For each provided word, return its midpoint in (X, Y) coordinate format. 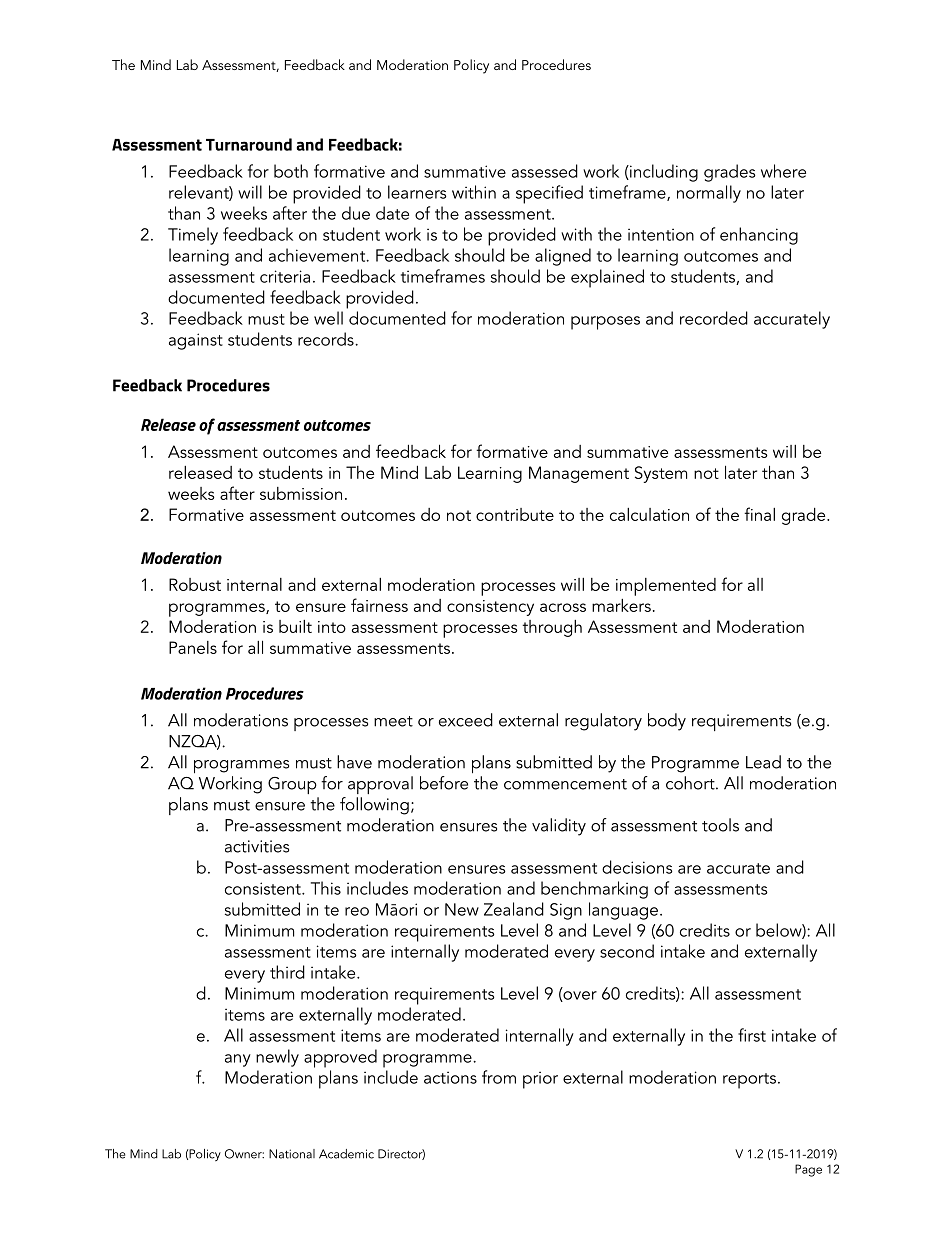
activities (257, 846)
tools (720, 825)
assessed (545, 171)
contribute (515, 514)
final (759, 514)
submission (301, 493)
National (292, 1154)
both (291, 171)
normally (709, 194)
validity (559, 827)
